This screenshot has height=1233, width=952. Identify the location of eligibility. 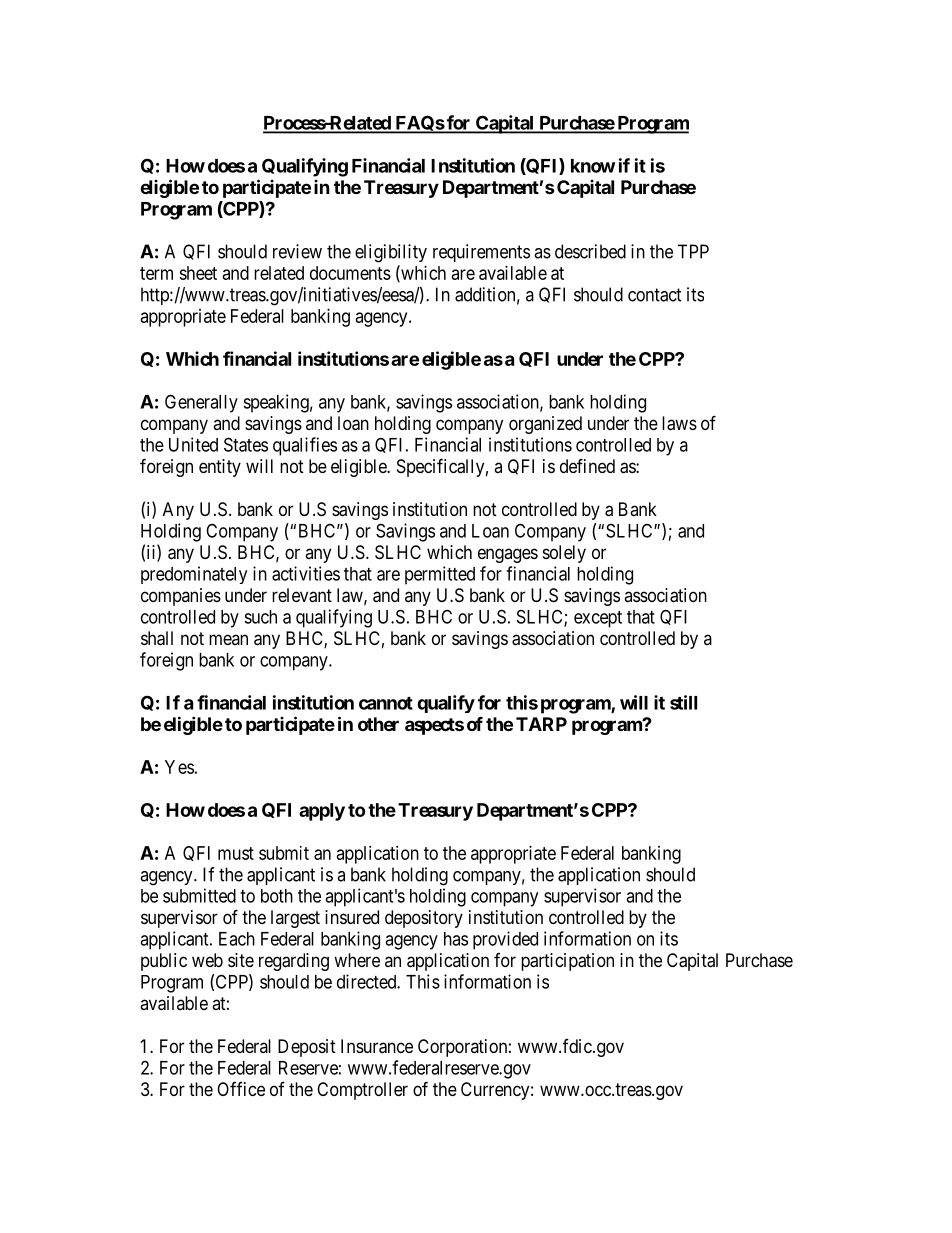
(391, 253).
